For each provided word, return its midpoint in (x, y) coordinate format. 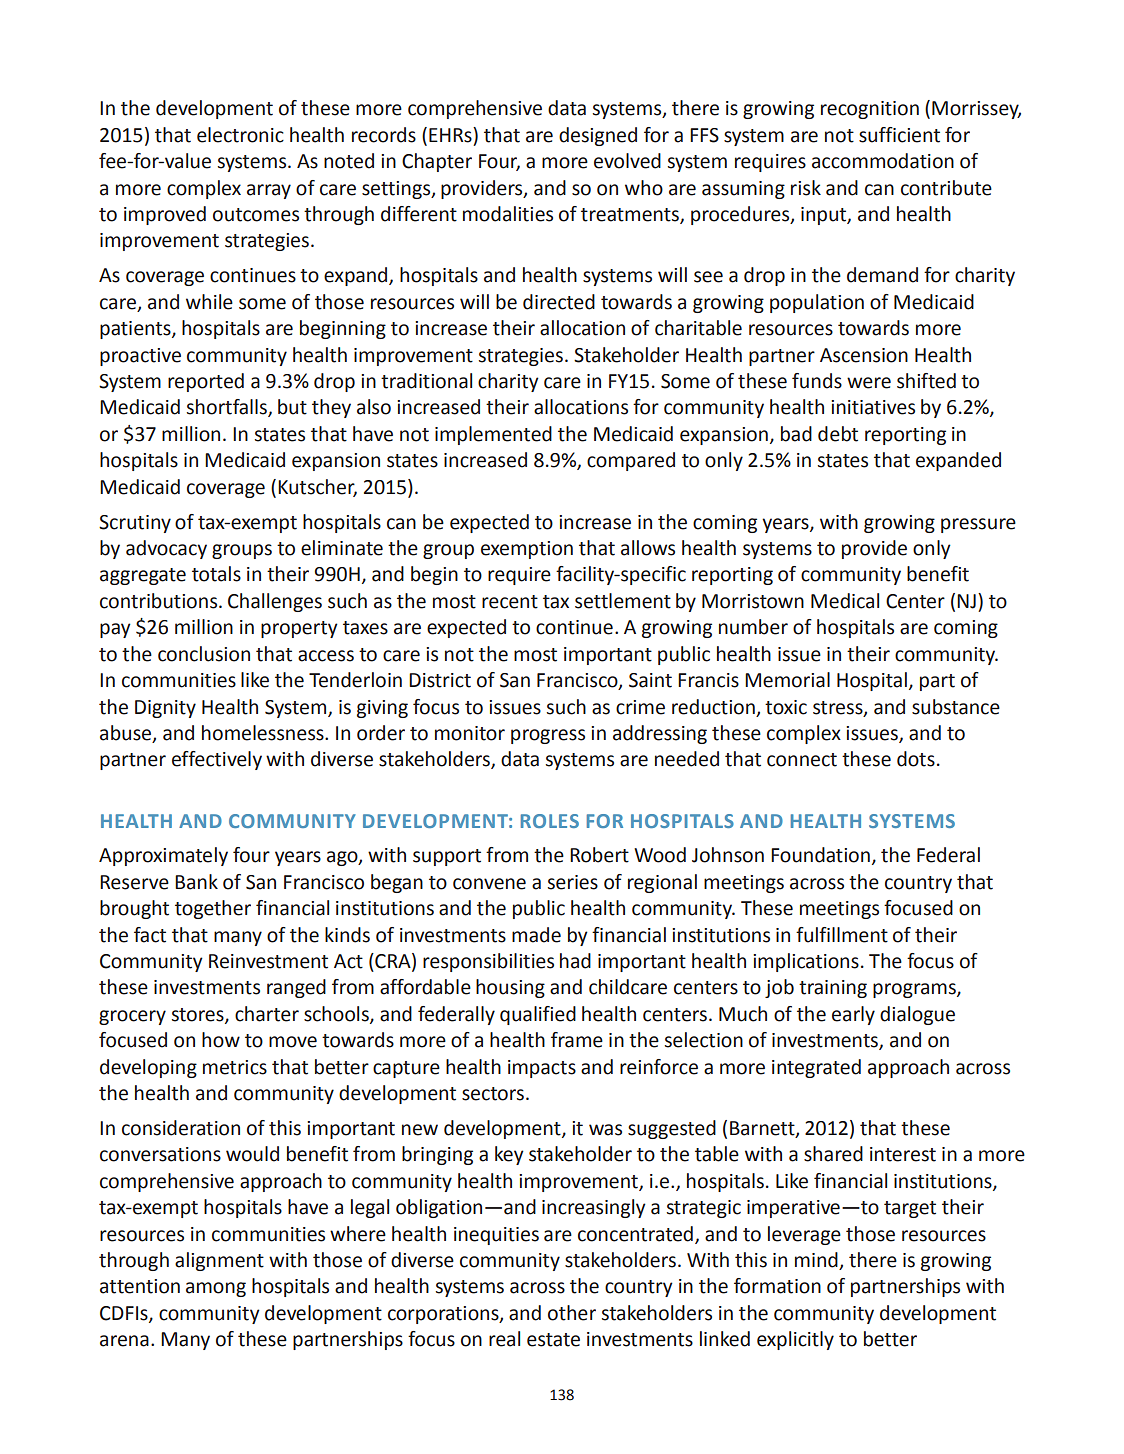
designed (598, 136)
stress (839, 708)
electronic (240, 135)
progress (548, 736)
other (572, 1313)
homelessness (264, 733)
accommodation (883, 161)
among (216, 1289)
